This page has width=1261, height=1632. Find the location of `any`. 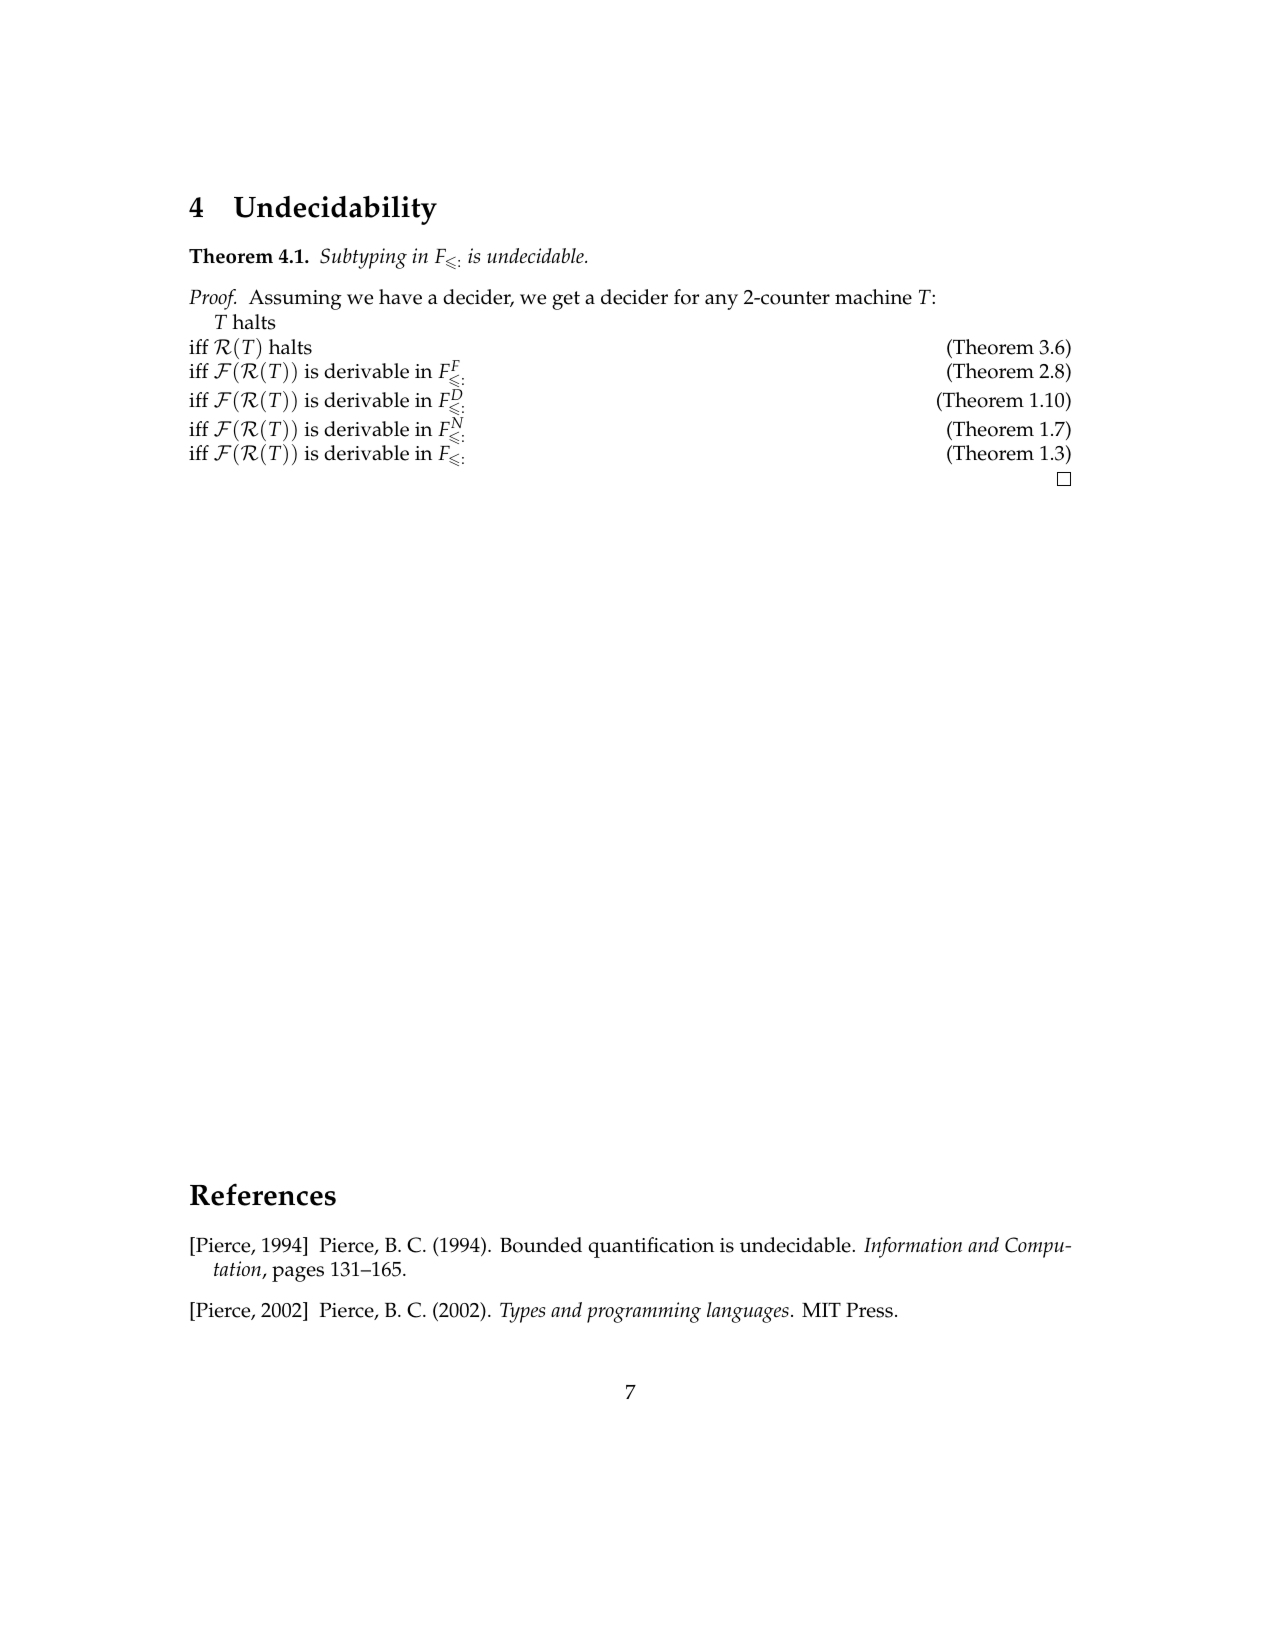

any is located at coordinates (721, 302).
